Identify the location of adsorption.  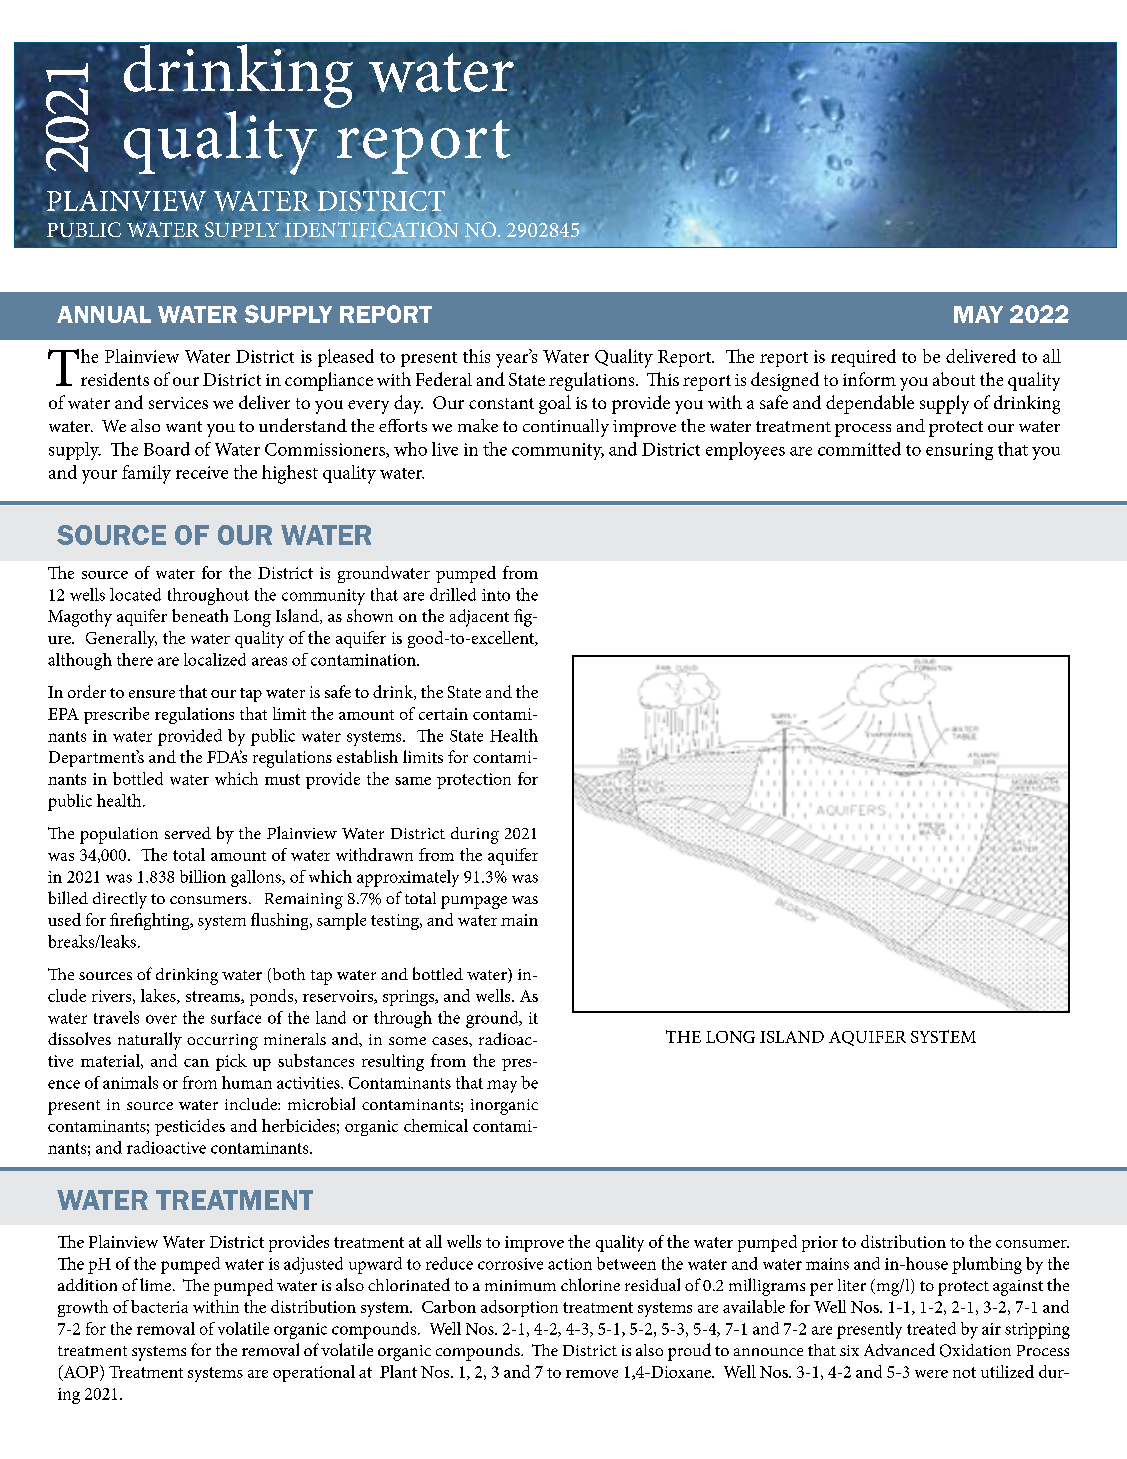
(519, 1308).
